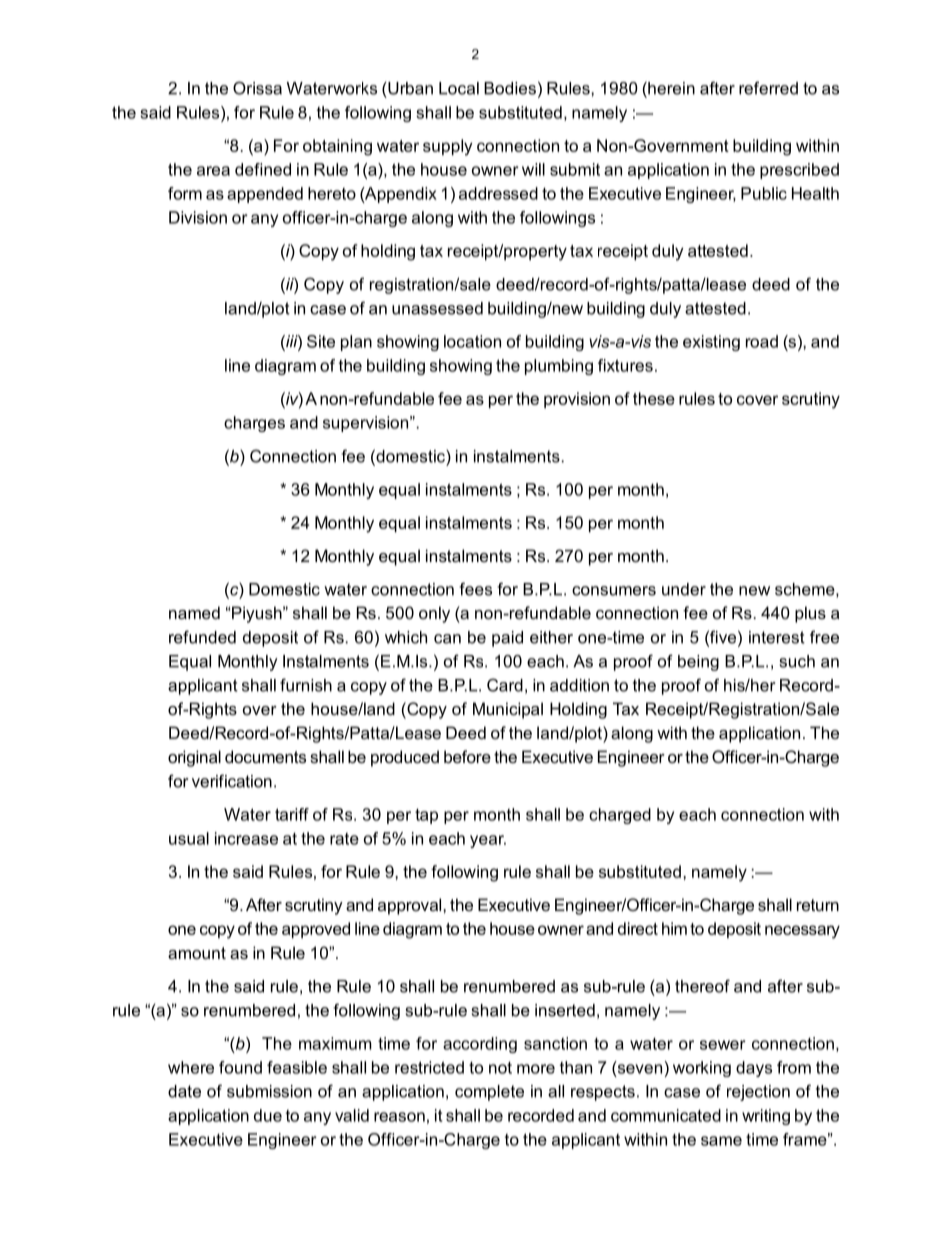 The width and height of the screenshot is (952, 1233). What do you see at coordinates (768, 88) in the screenshot?
I see `referred` at bounding box center [768, 88].
